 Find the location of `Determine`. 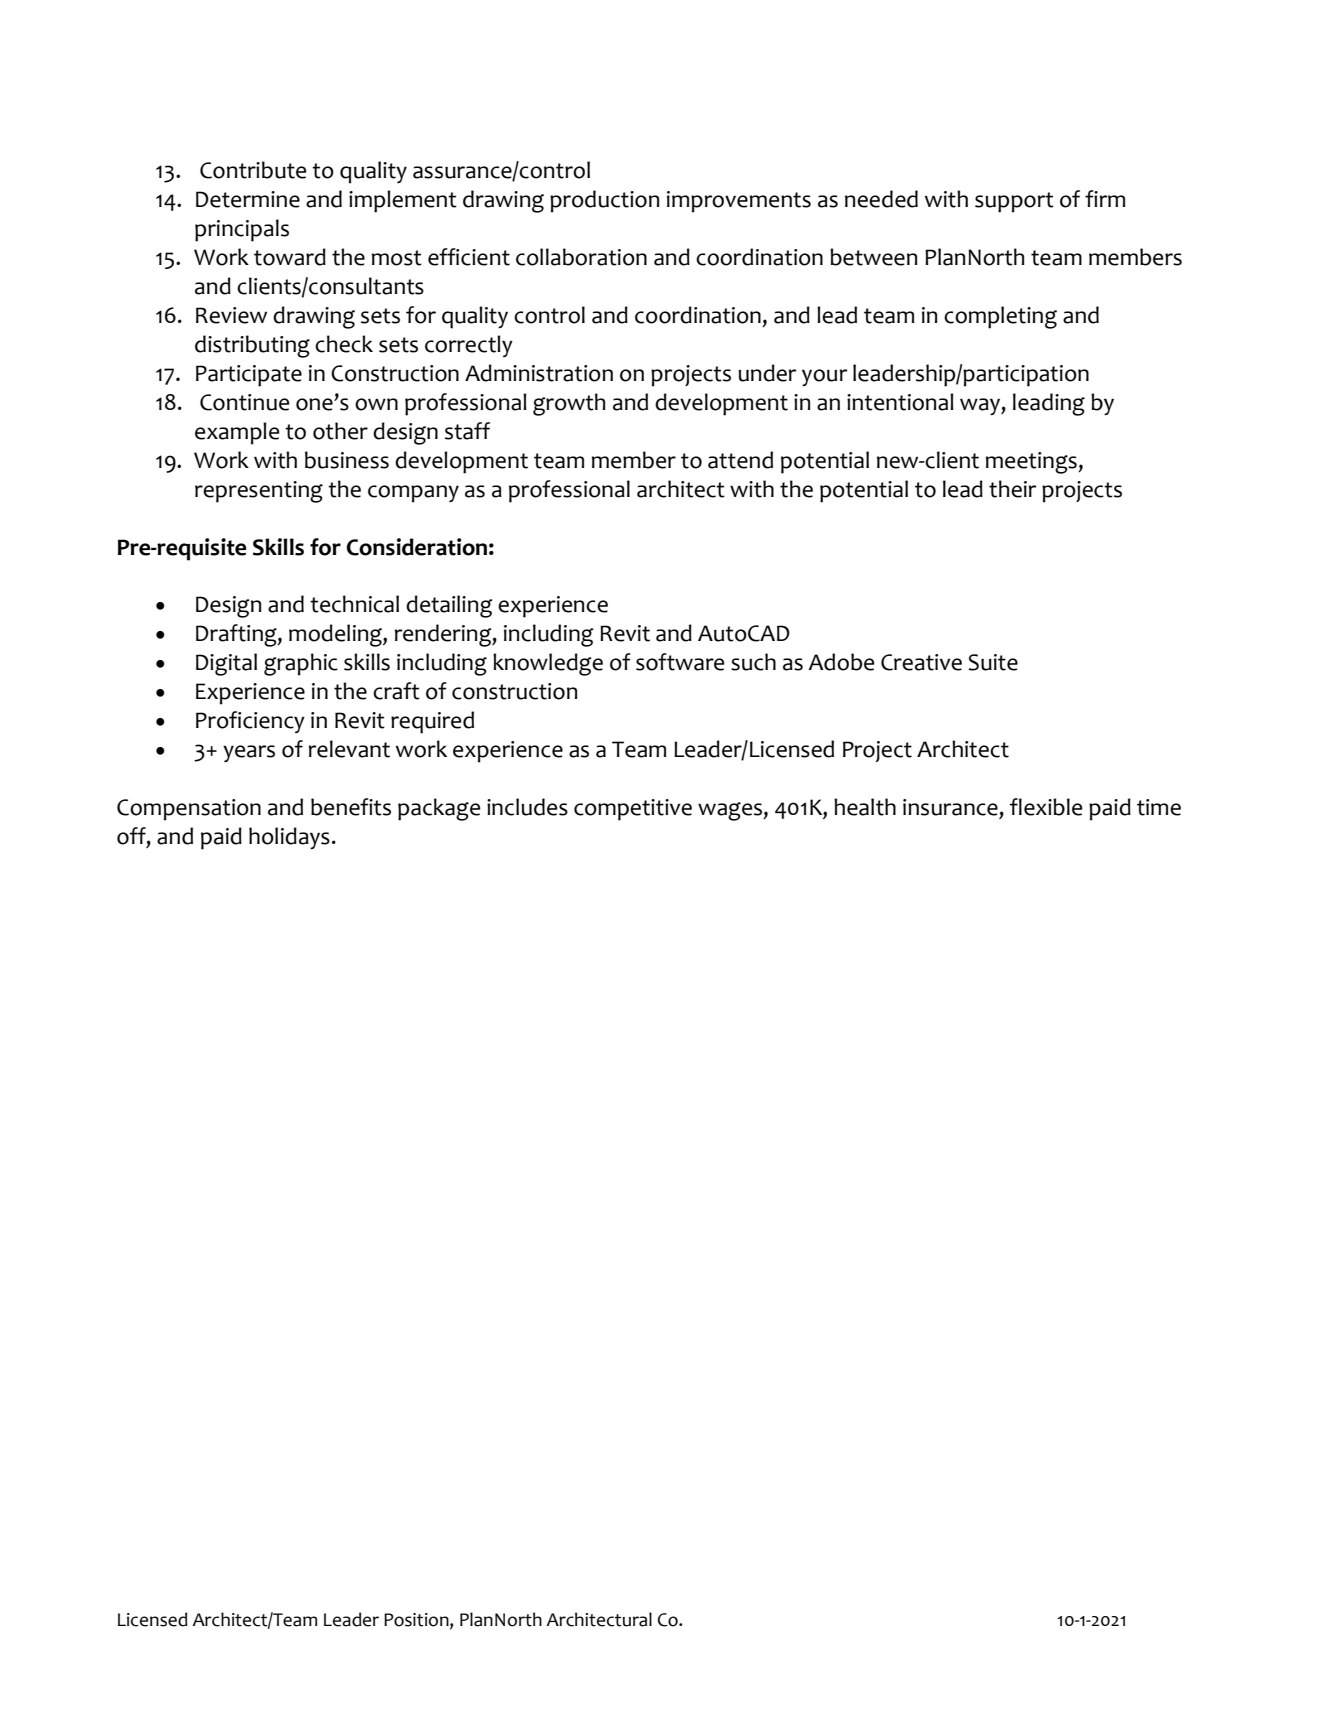

Determine is located at coordinates (248, 199).
